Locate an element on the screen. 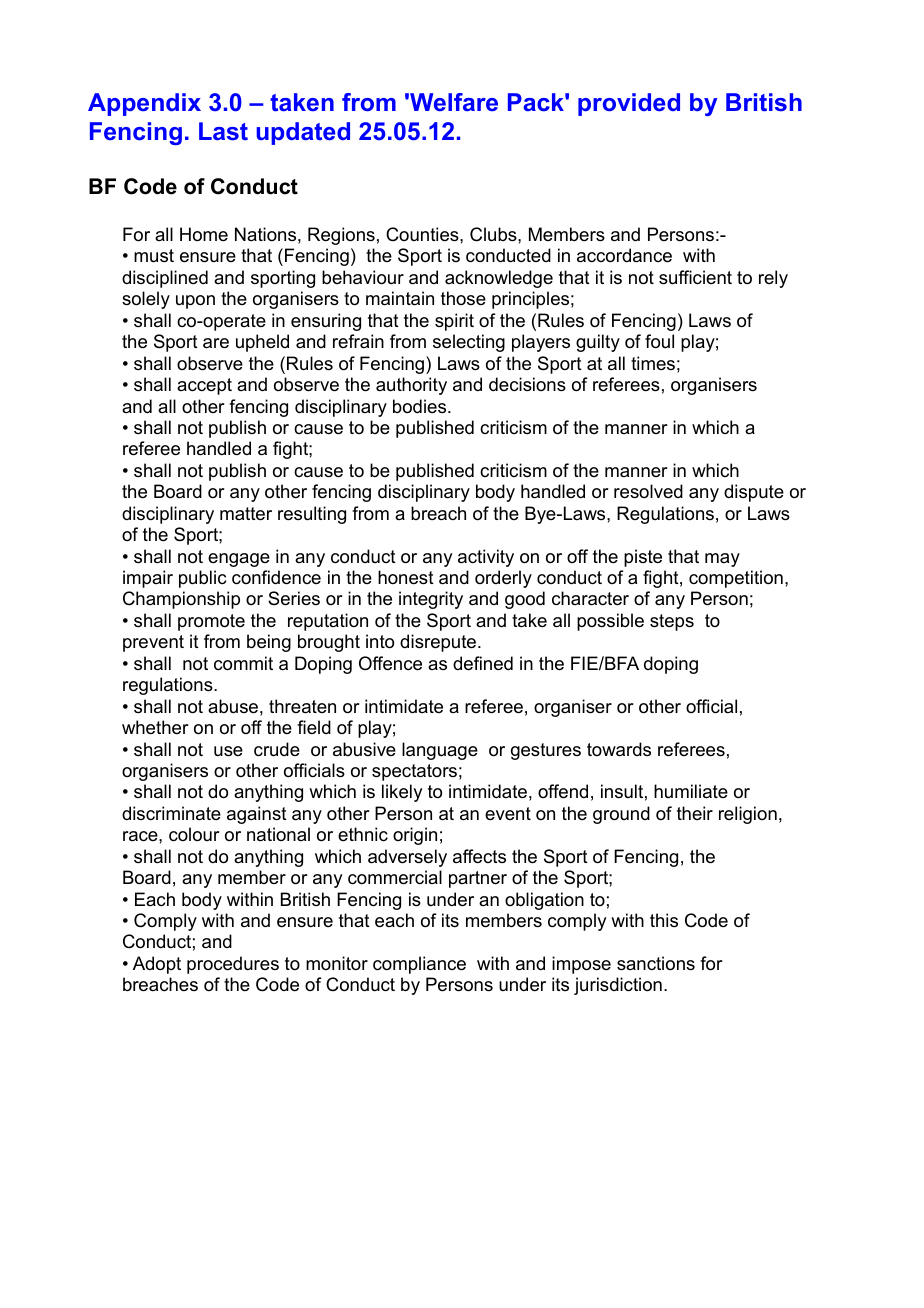  language is located at coordinates (440, 751).
